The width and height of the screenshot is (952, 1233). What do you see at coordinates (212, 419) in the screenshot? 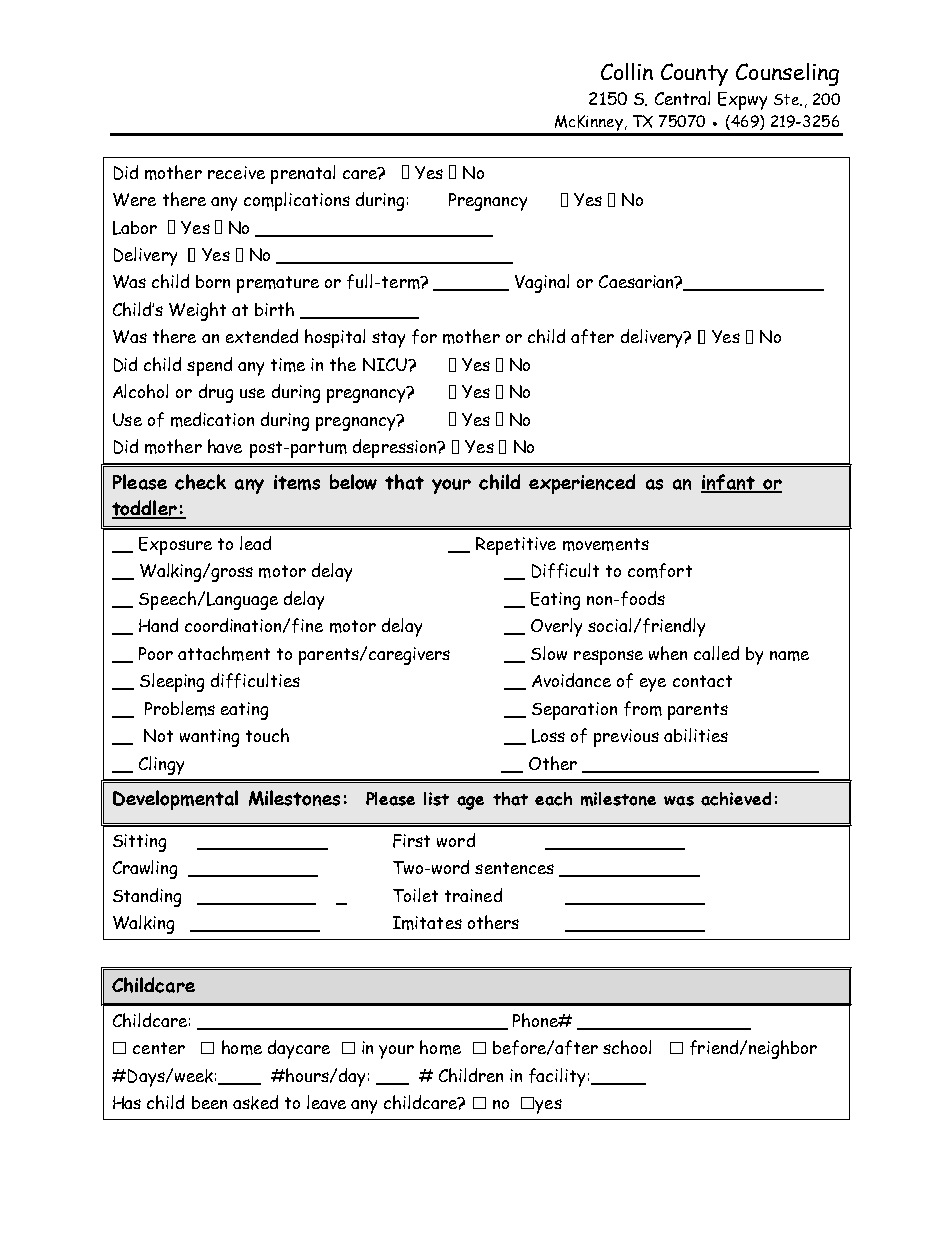
I see `medication` at bounding box center [212, 419].
